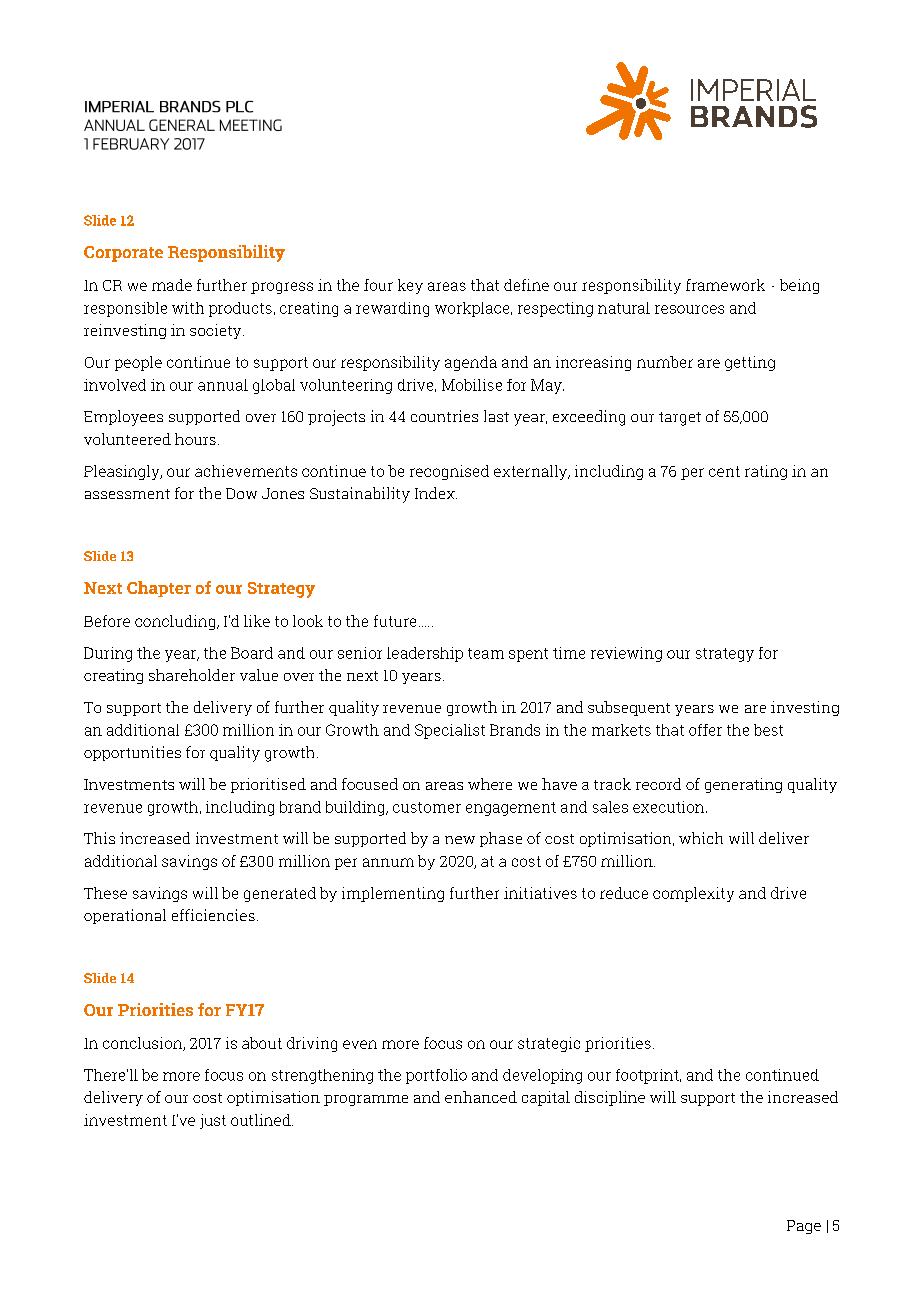 The width and height of the page is (924, 1308). Describe the element at coordinates (481, 1097) in the page. I see `enhanced` at that location.
